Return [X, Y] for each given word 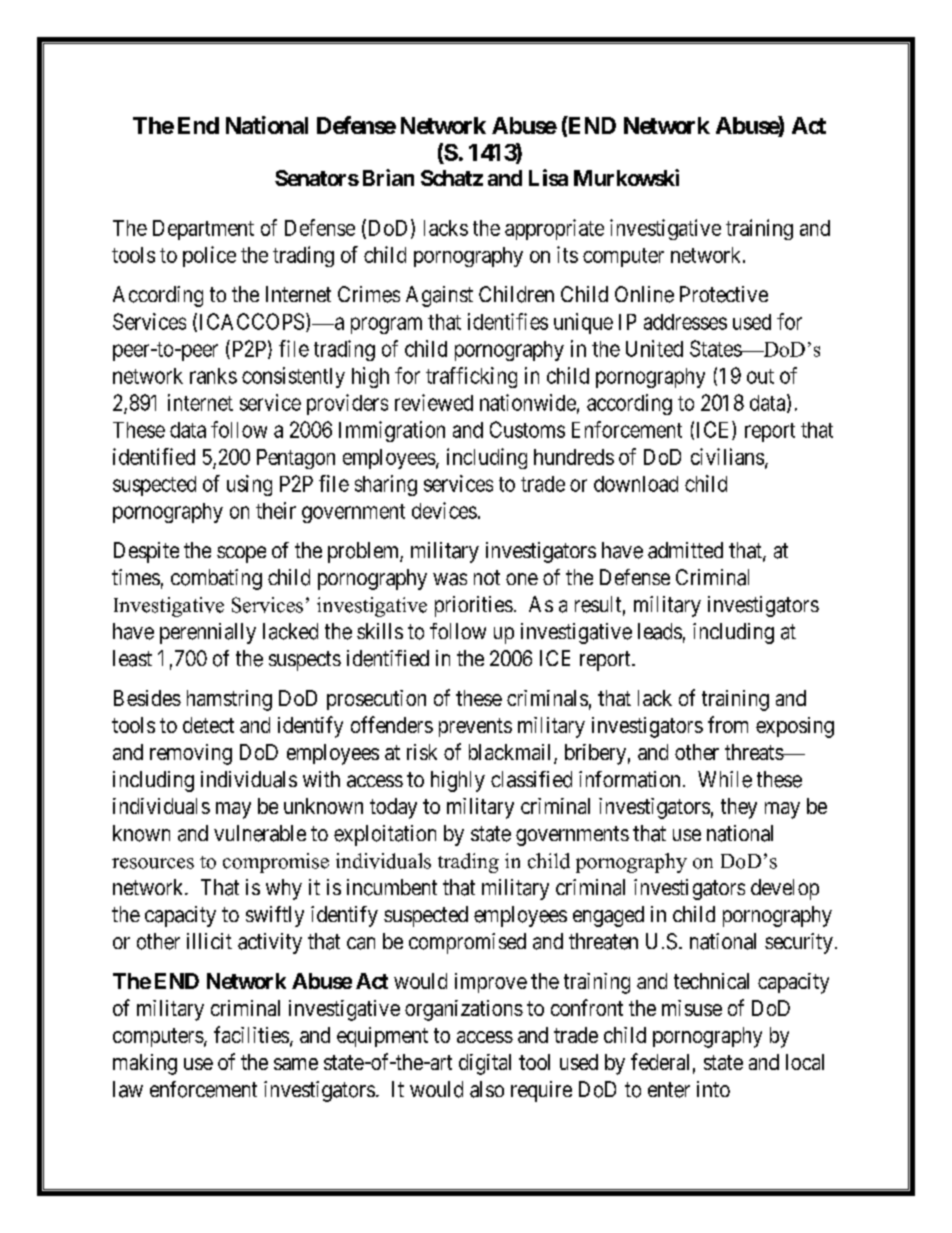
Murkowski [626, 177]
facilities [251, 1034]
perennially [208, 633]
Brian [388, 177]
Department [203, 230]
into [713, 1089]
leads [660, 631]
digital [485, 1064]
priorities [474, 606]
